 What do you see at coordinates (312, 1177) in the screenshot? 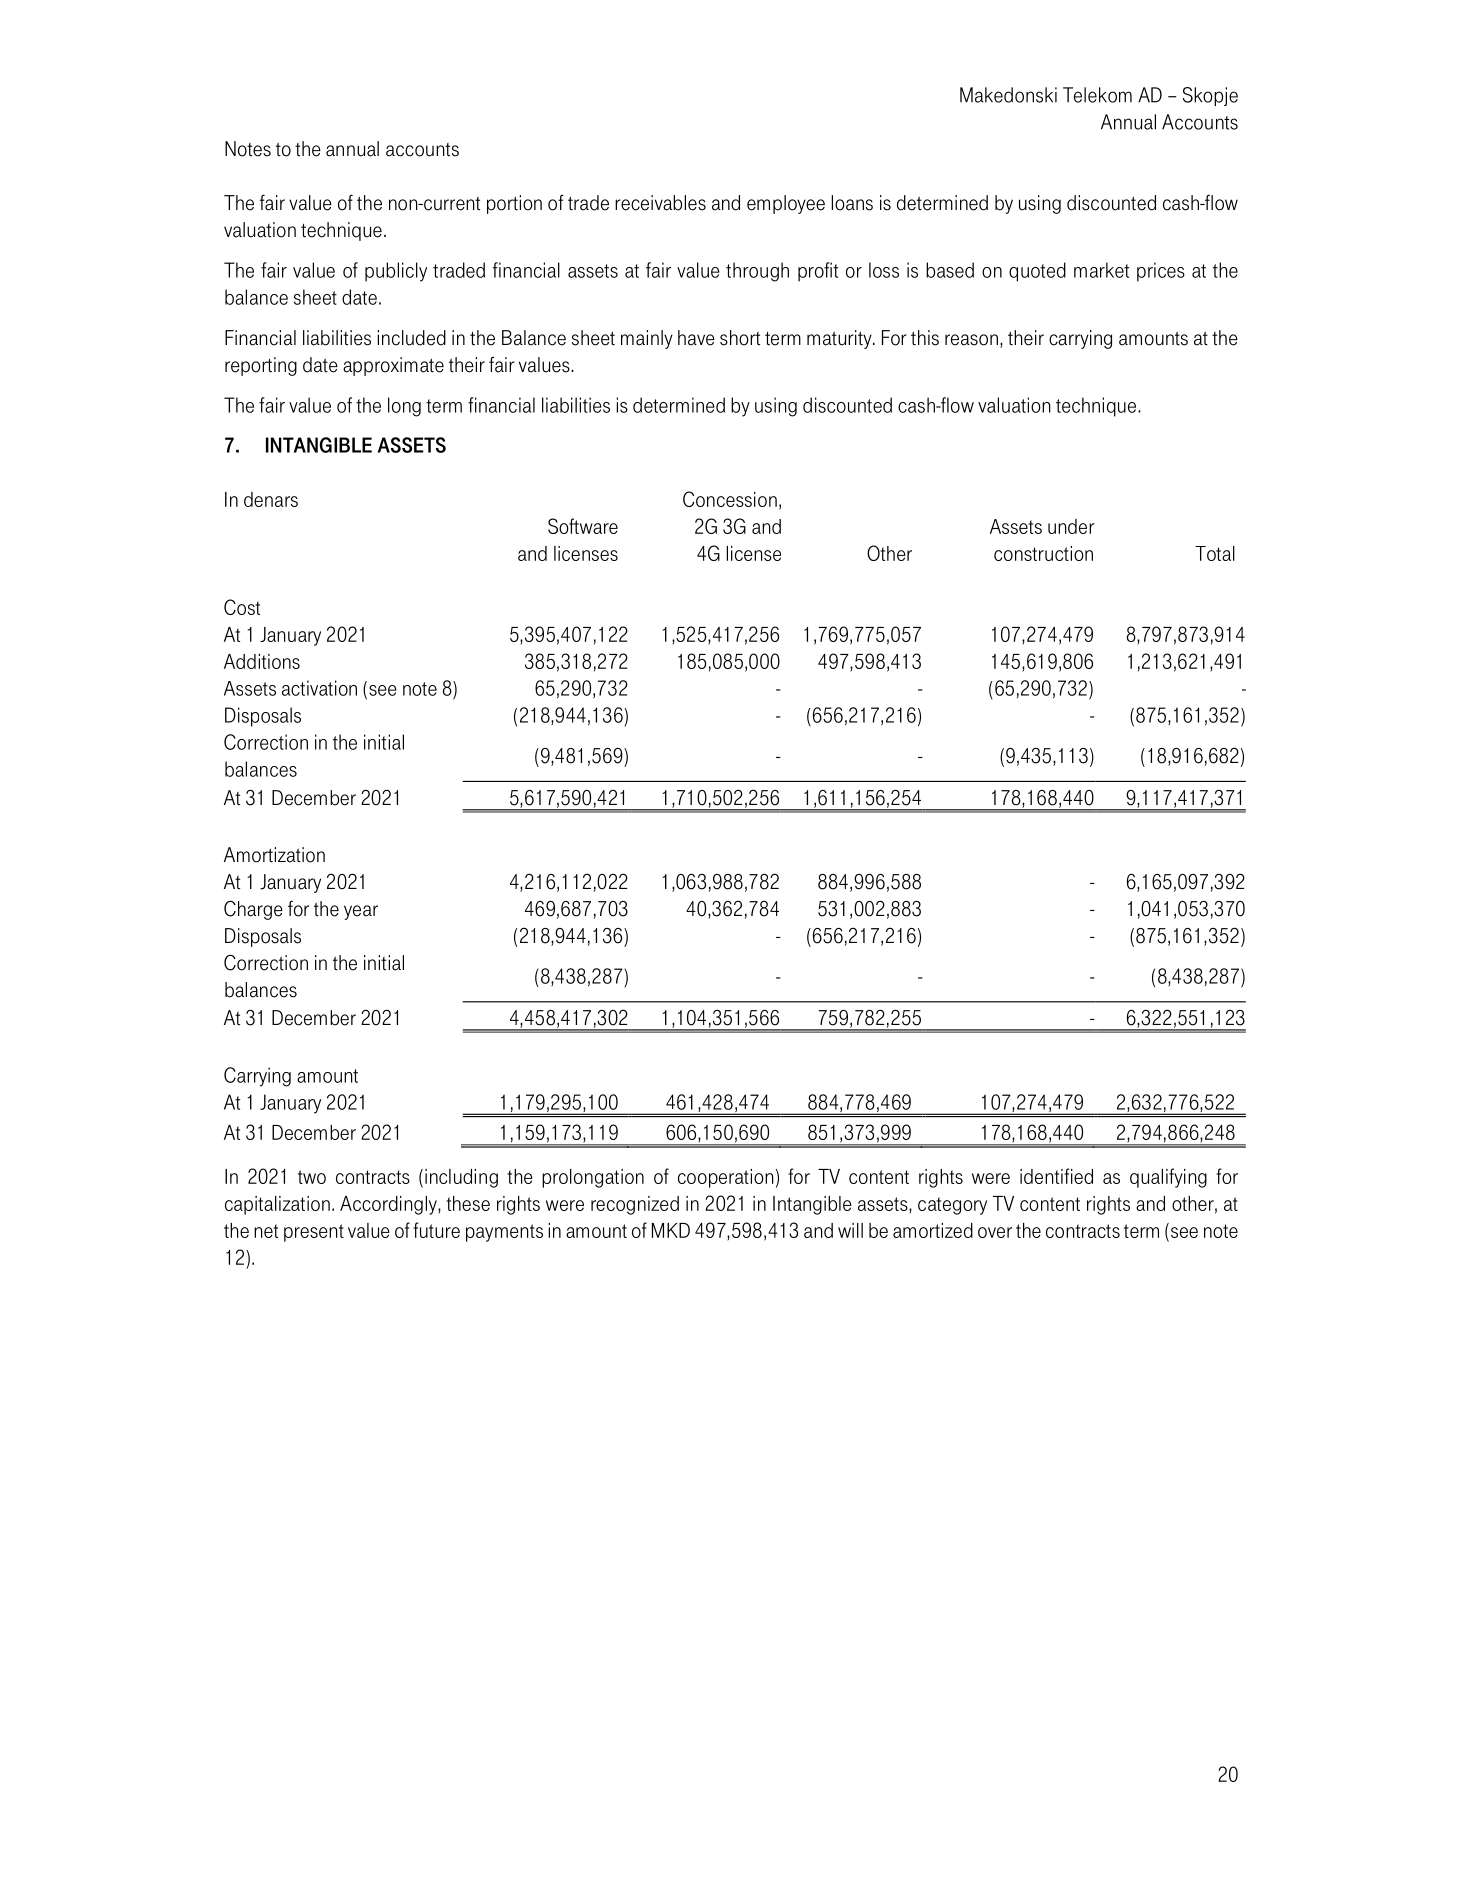
I see `two` at bounding box center [312, 1177].
